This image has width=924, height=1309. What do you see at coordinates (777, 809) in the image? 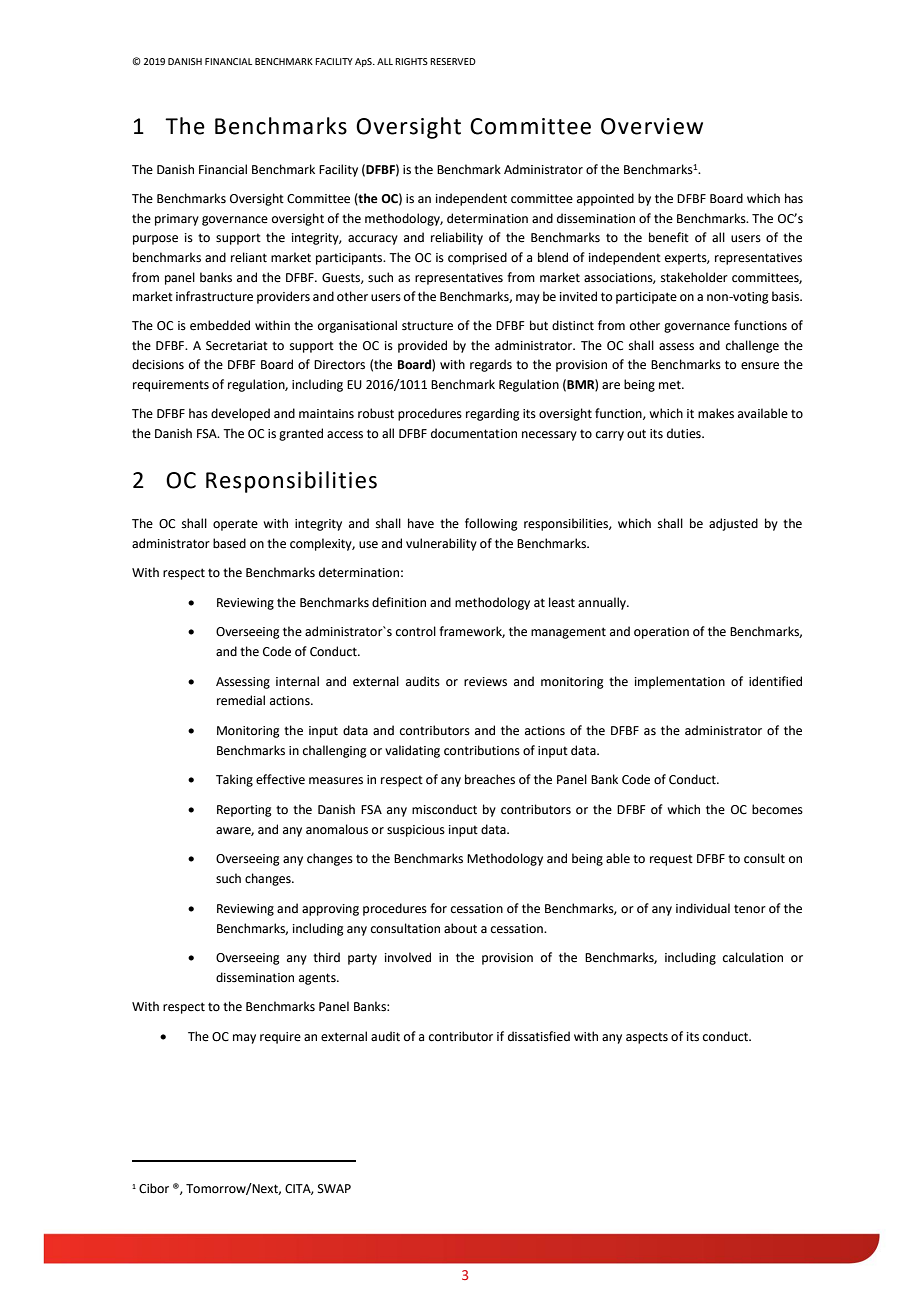
I see `becomes` at bounding box center [777, 809].
